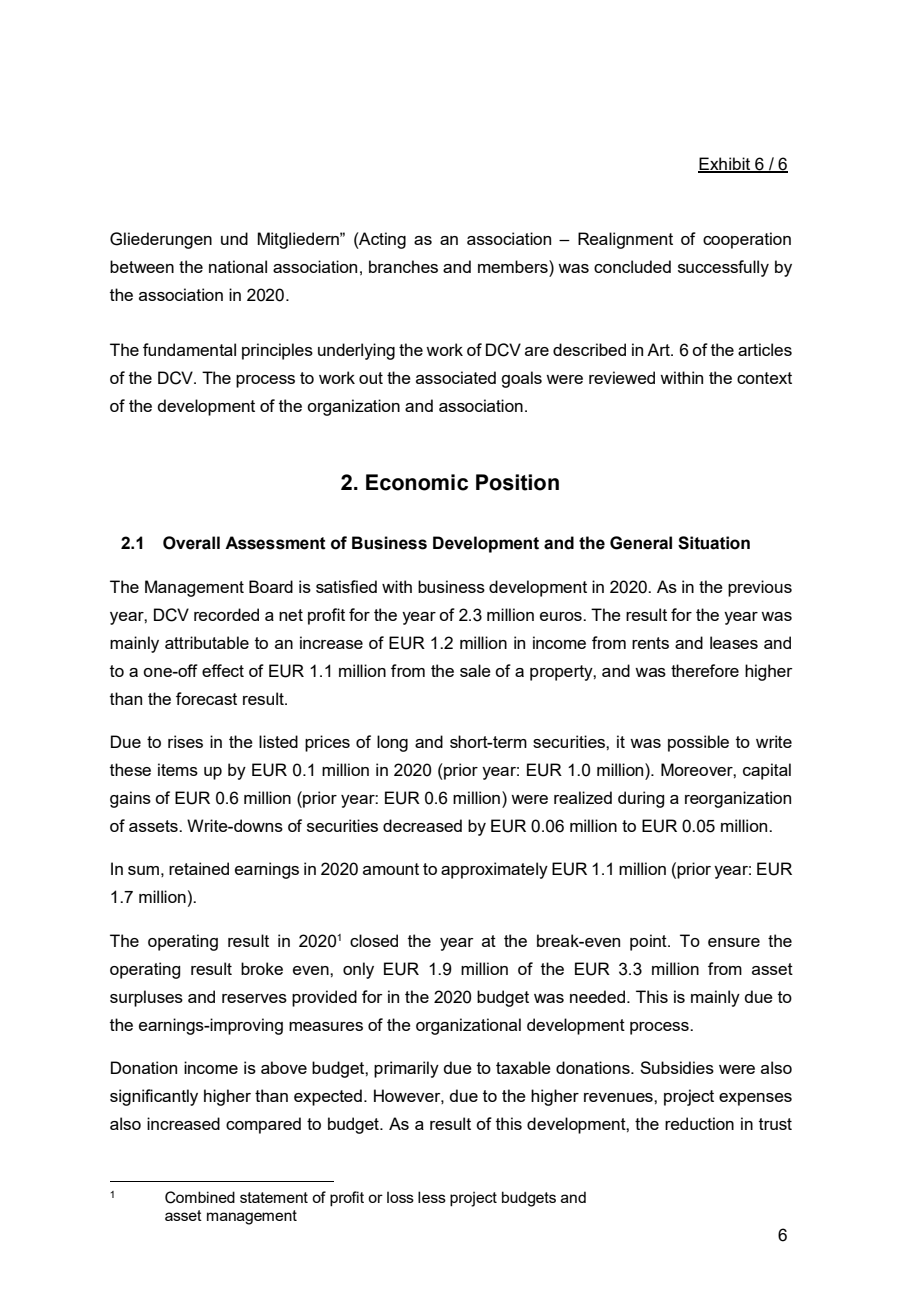 This screenshot has width=924, height=1308. What do you see at coordinates (641, 799) in the screenshot?
I see `during` at bounding box center [641, 799].
